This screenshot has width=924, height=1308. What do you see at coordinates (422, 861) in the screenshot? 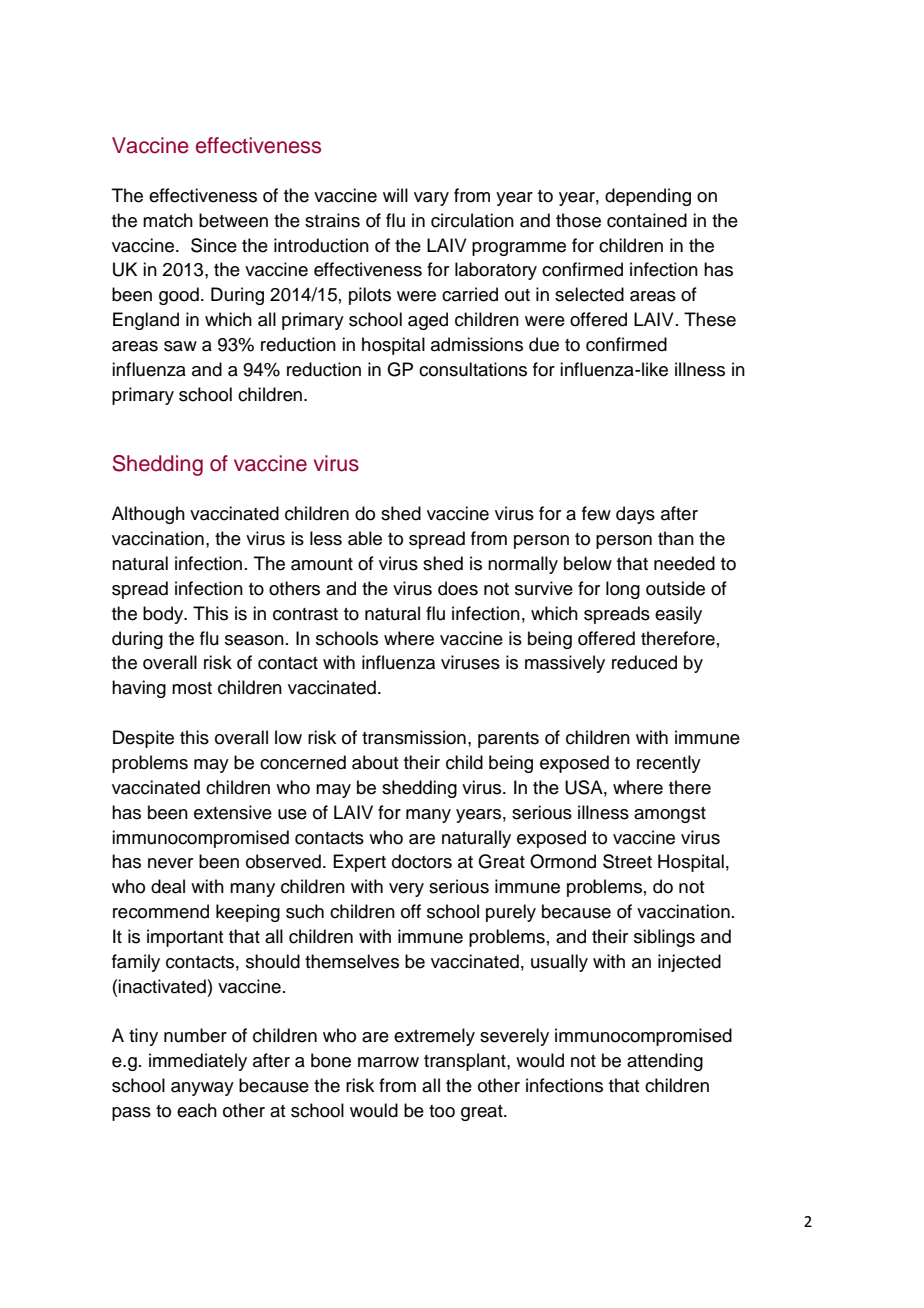
I see `doctors` at bounding box center [422, 861].
